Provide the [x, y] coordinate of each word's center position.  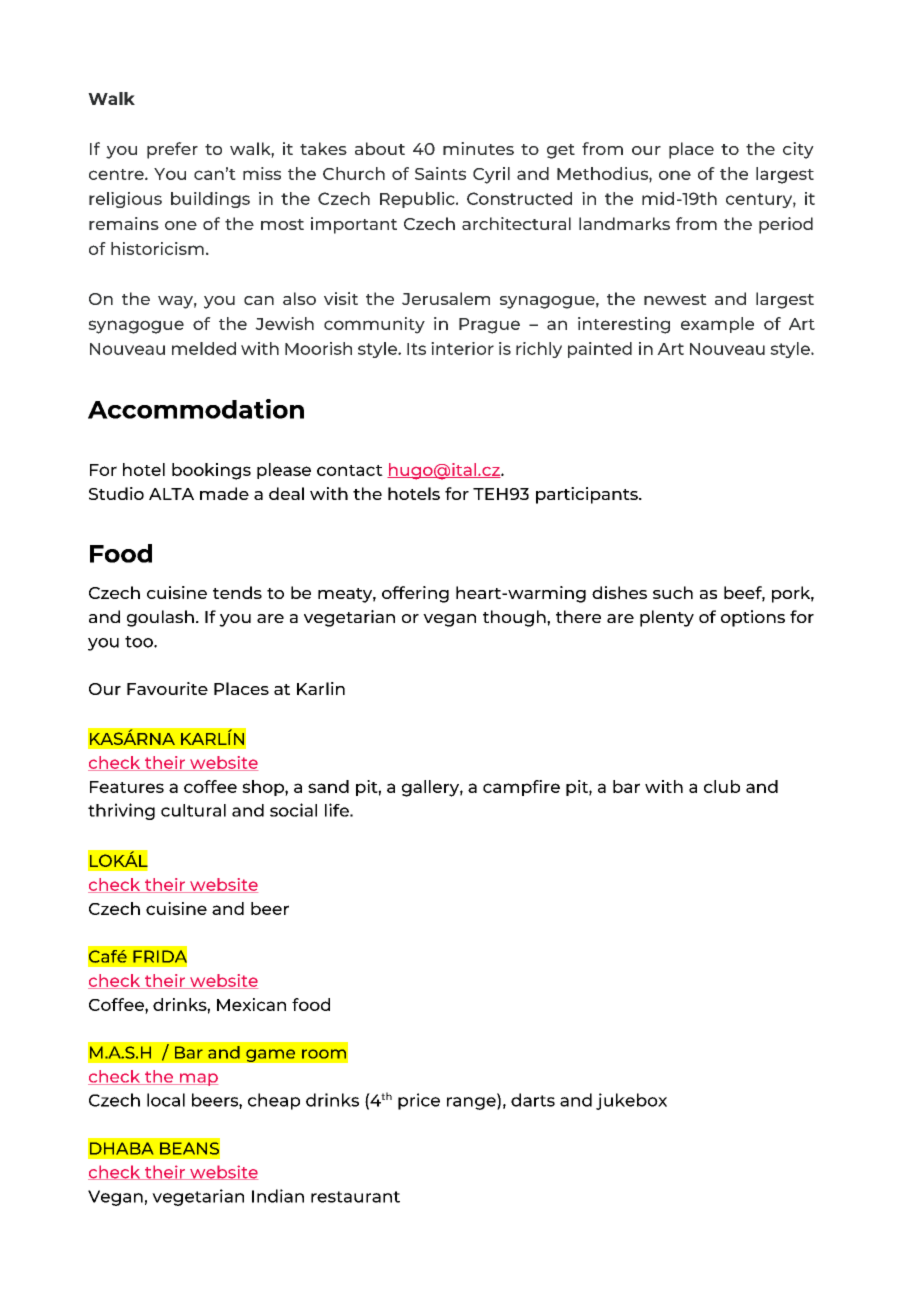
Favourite [167, 688]
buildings [210, 200]
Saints [440, 173]
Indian [278, 1196]
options [753, 618]
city [798, 150]
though [515, 618]
